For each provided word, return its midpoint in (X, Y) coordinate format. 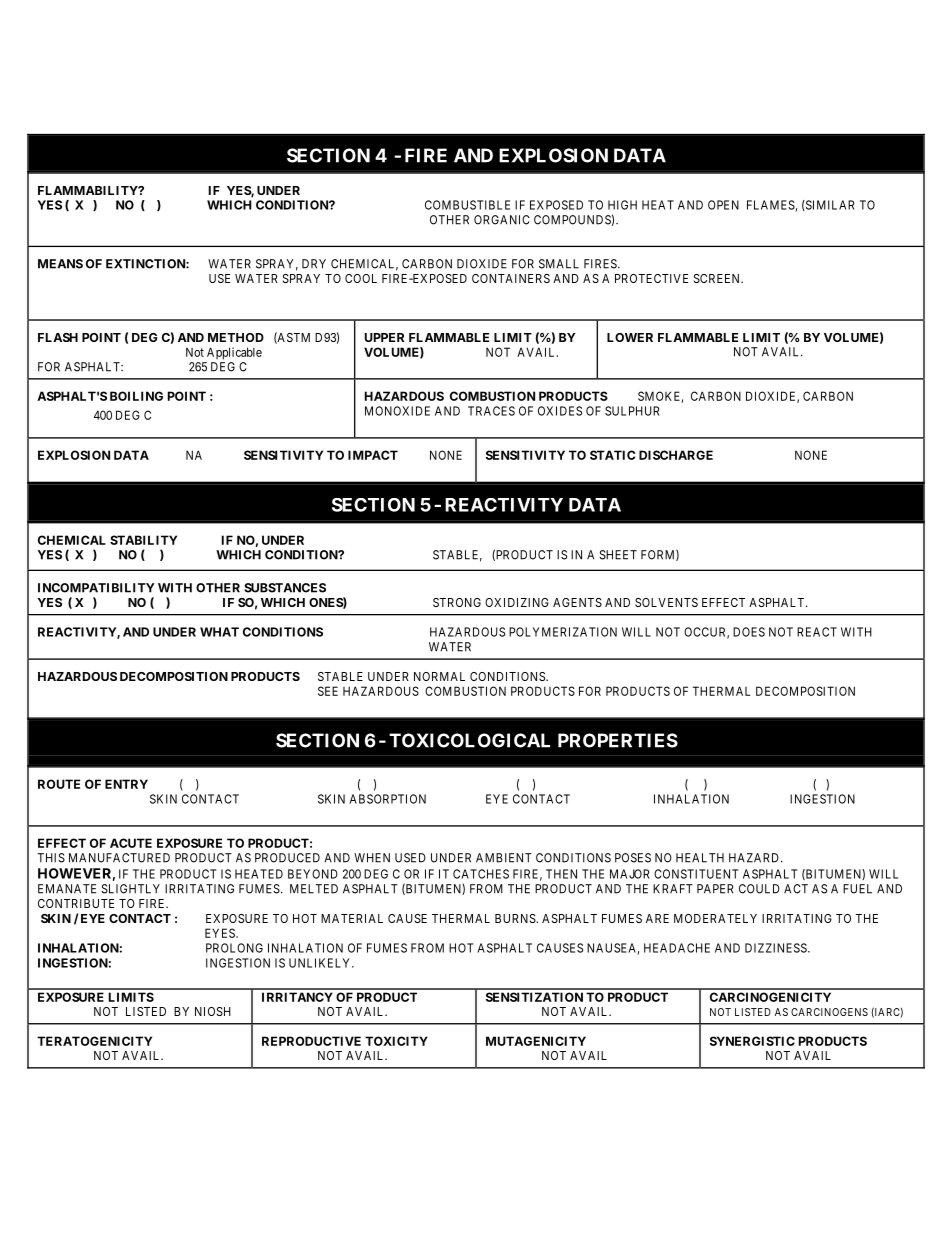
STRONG (457, 602)
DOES (749, 632)
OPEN (723, 205)
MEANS (60, 264)
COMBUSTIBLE (467, 205)
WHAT (219, 632)
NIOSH (213, 1011)
